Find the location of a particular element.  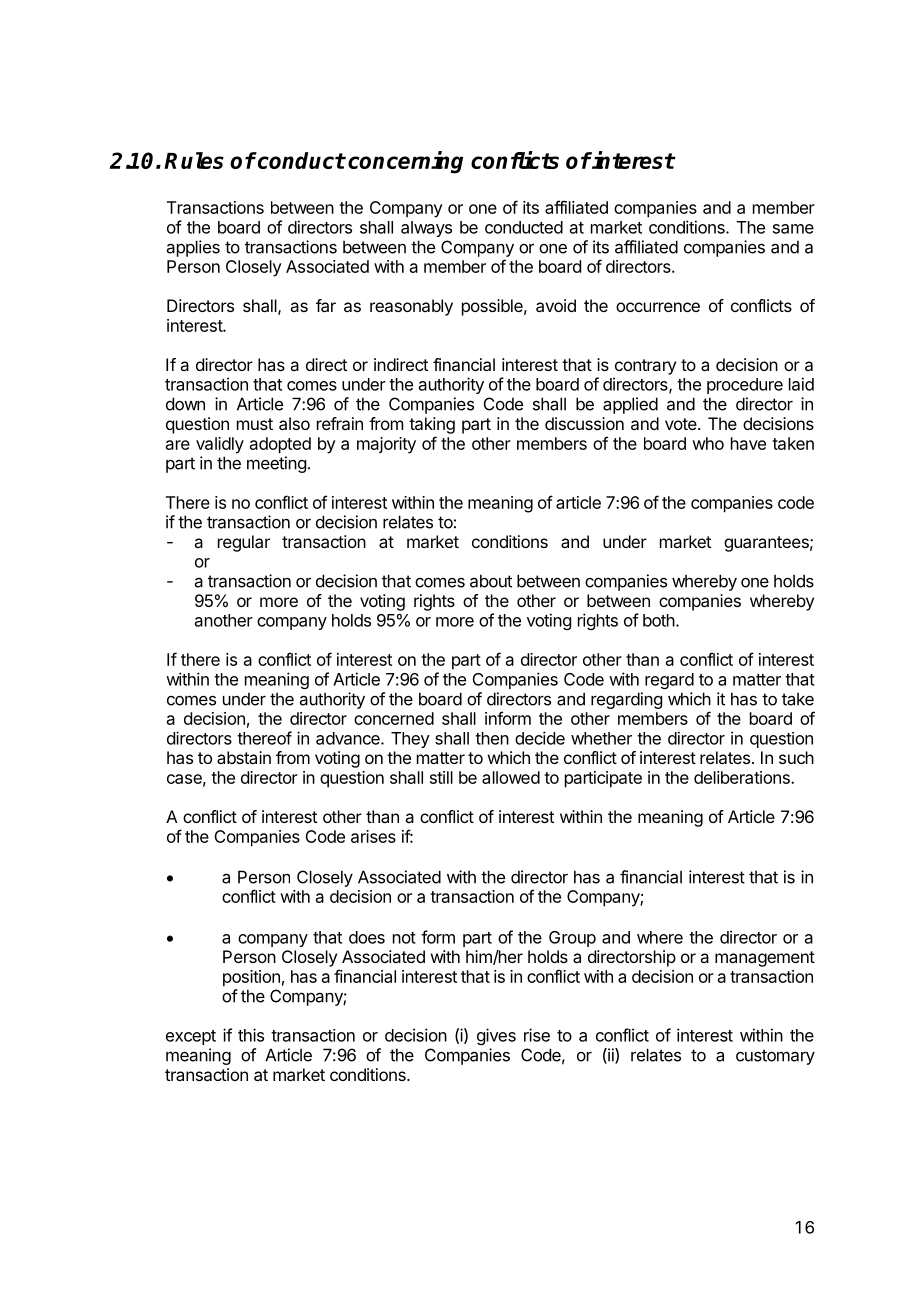

always is located at coordinates (426, 229).
